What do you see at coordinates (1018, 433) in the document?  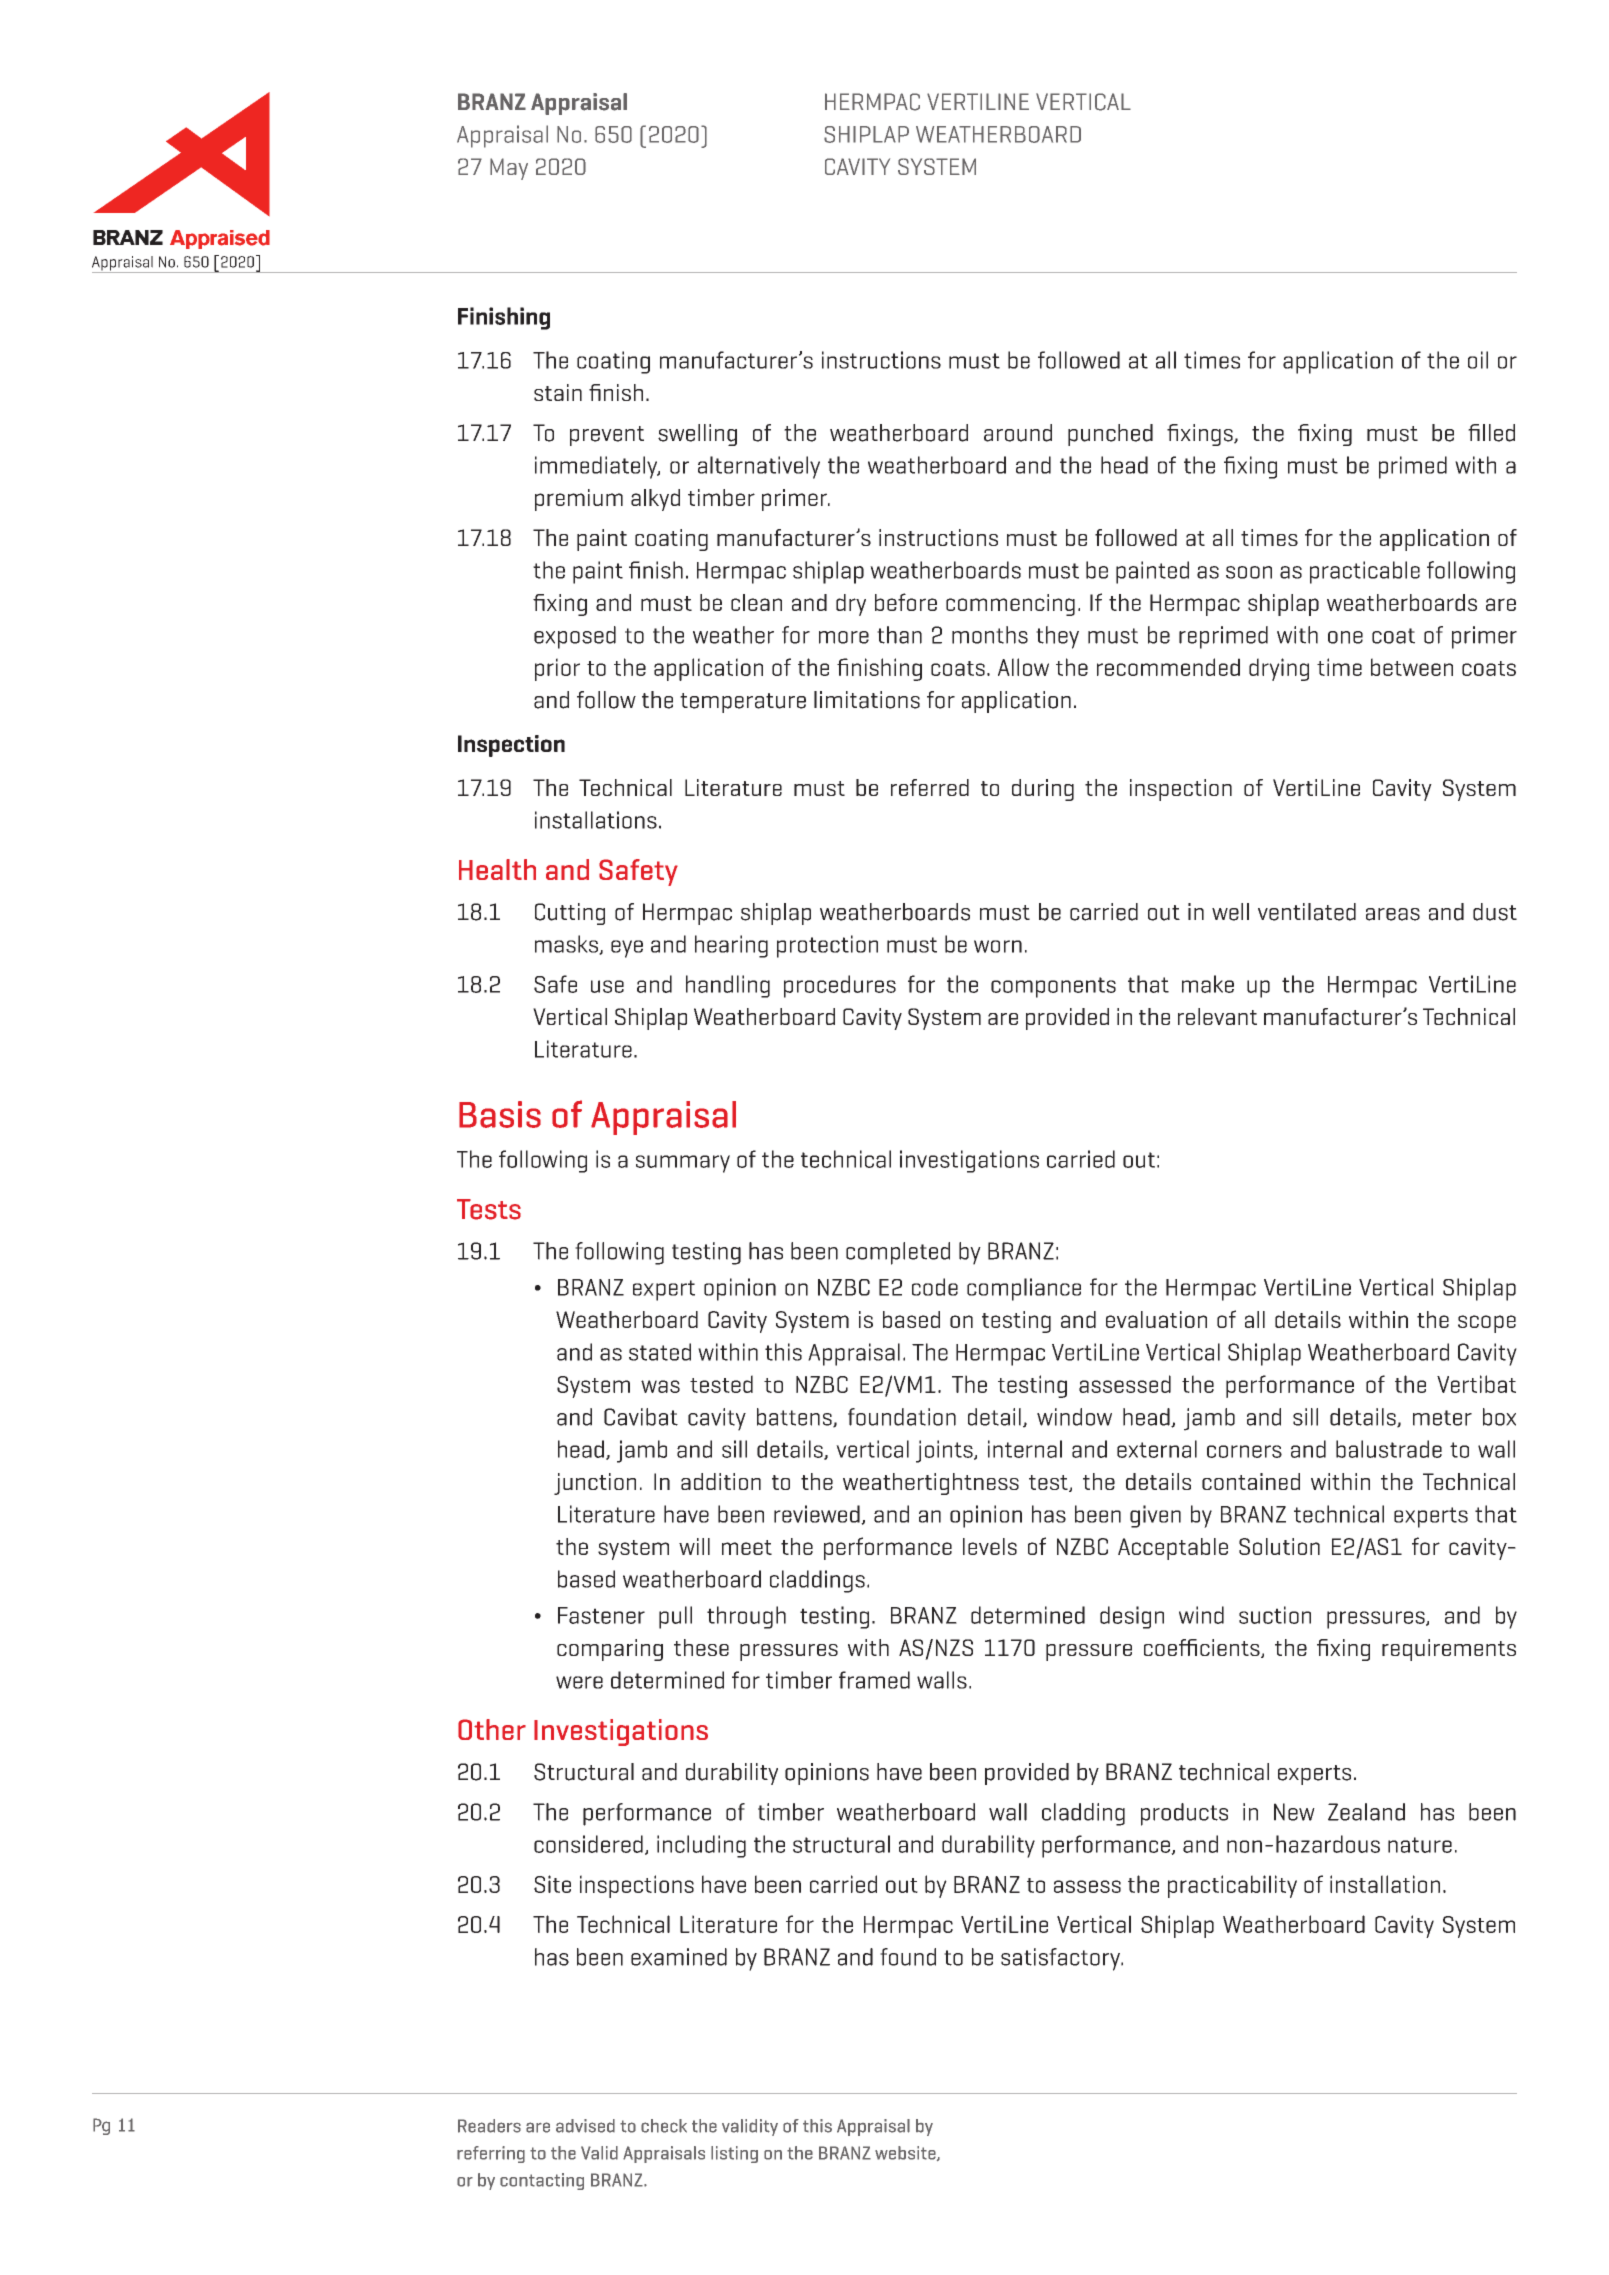 I see `around` at bounding box center [1018, 433].
